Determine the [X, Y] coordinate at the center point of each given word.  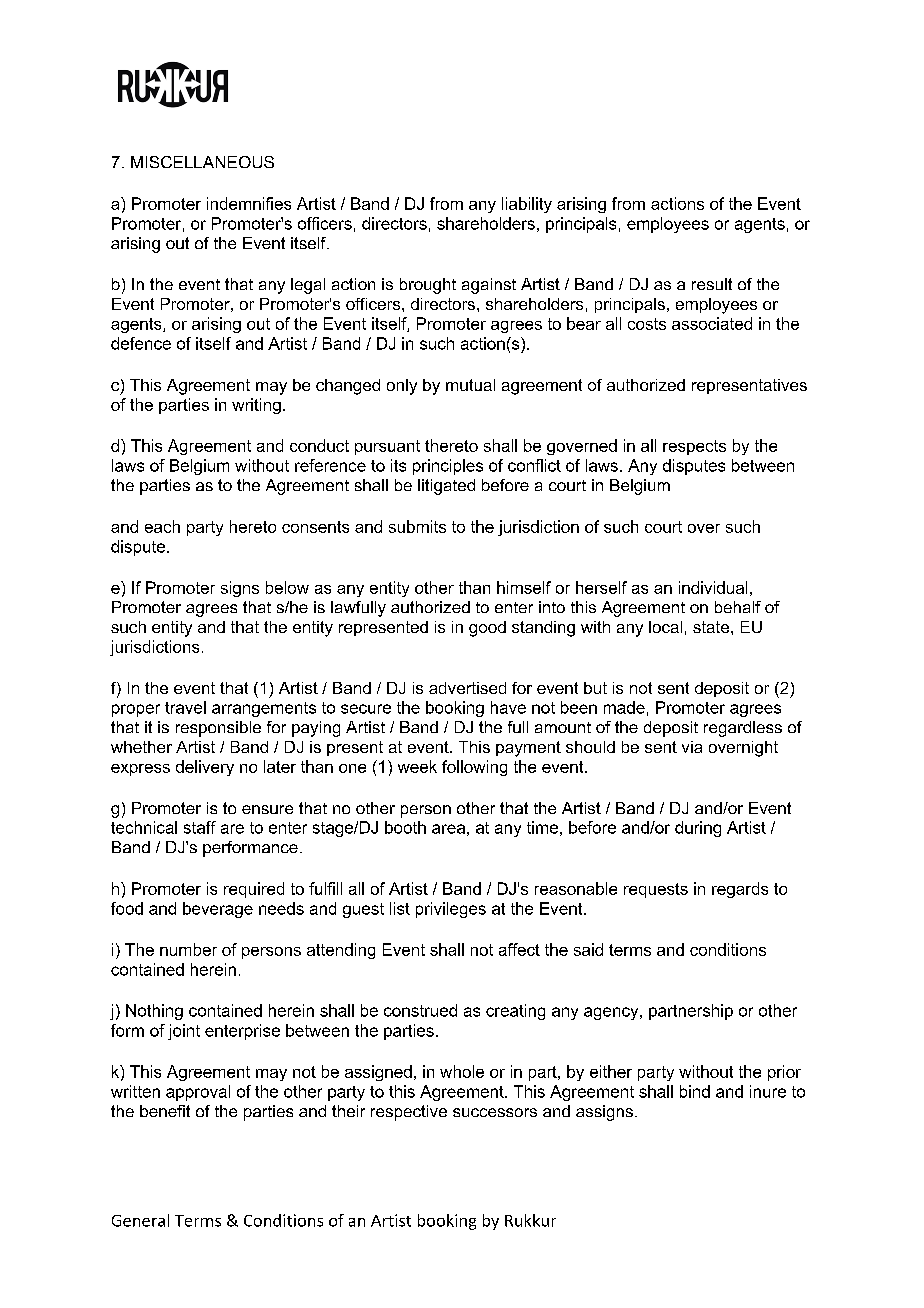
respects [694, 447]
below [287, 587]
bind [695, 1091]
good [487, 629]
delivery [205, 768]
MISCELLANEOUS [202, 162]
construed [420, 1010]
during [698, 829]
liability [527, 205]
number [188, 949]
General [140, 1220]
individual [713, 587]
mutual [470, 385]
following [474, 768]
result [712, 284]
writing [256, 406]
